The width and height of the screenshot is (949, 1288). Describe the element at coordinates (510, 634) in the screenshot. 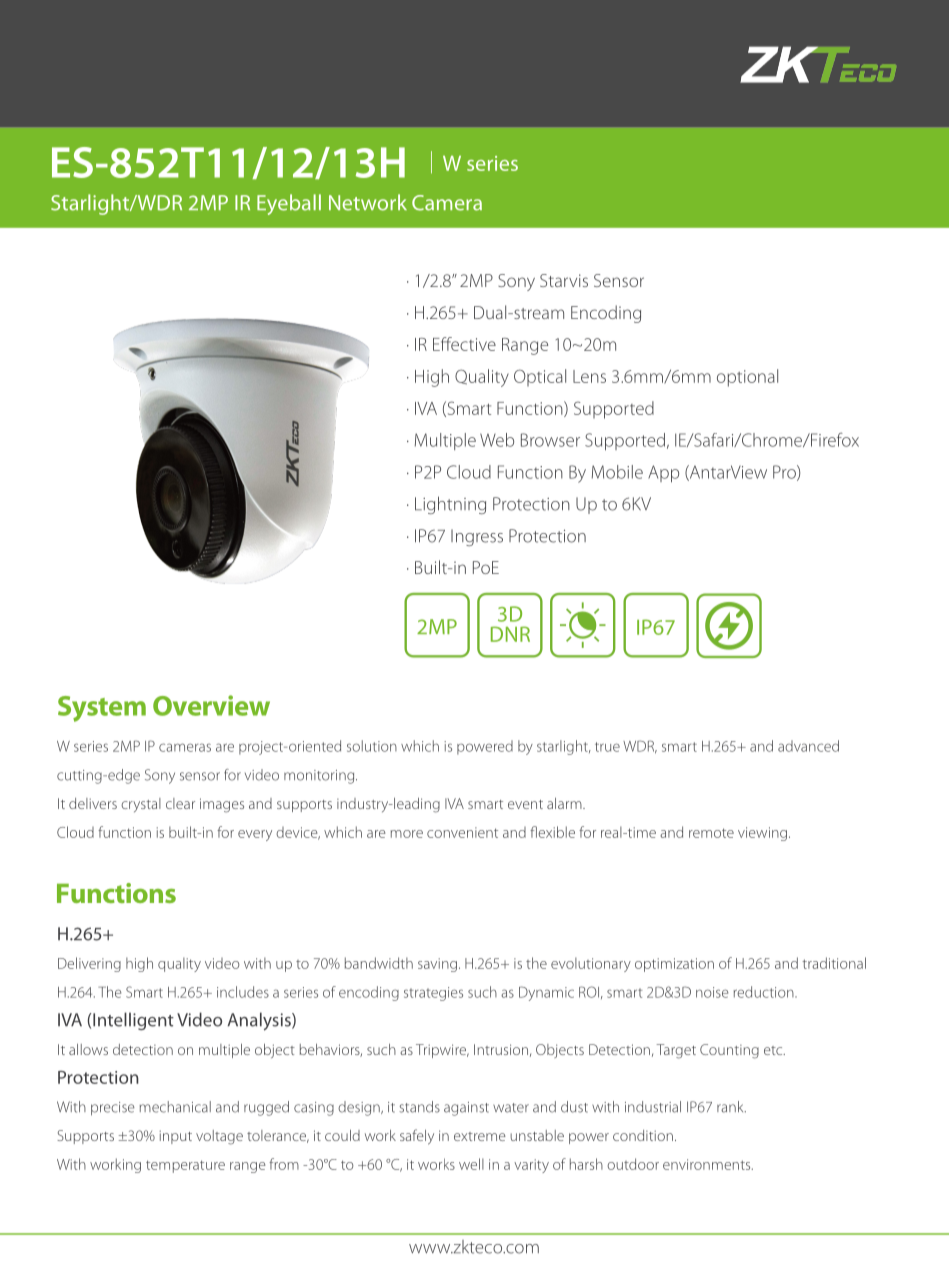

I see `DNR` at that location.
